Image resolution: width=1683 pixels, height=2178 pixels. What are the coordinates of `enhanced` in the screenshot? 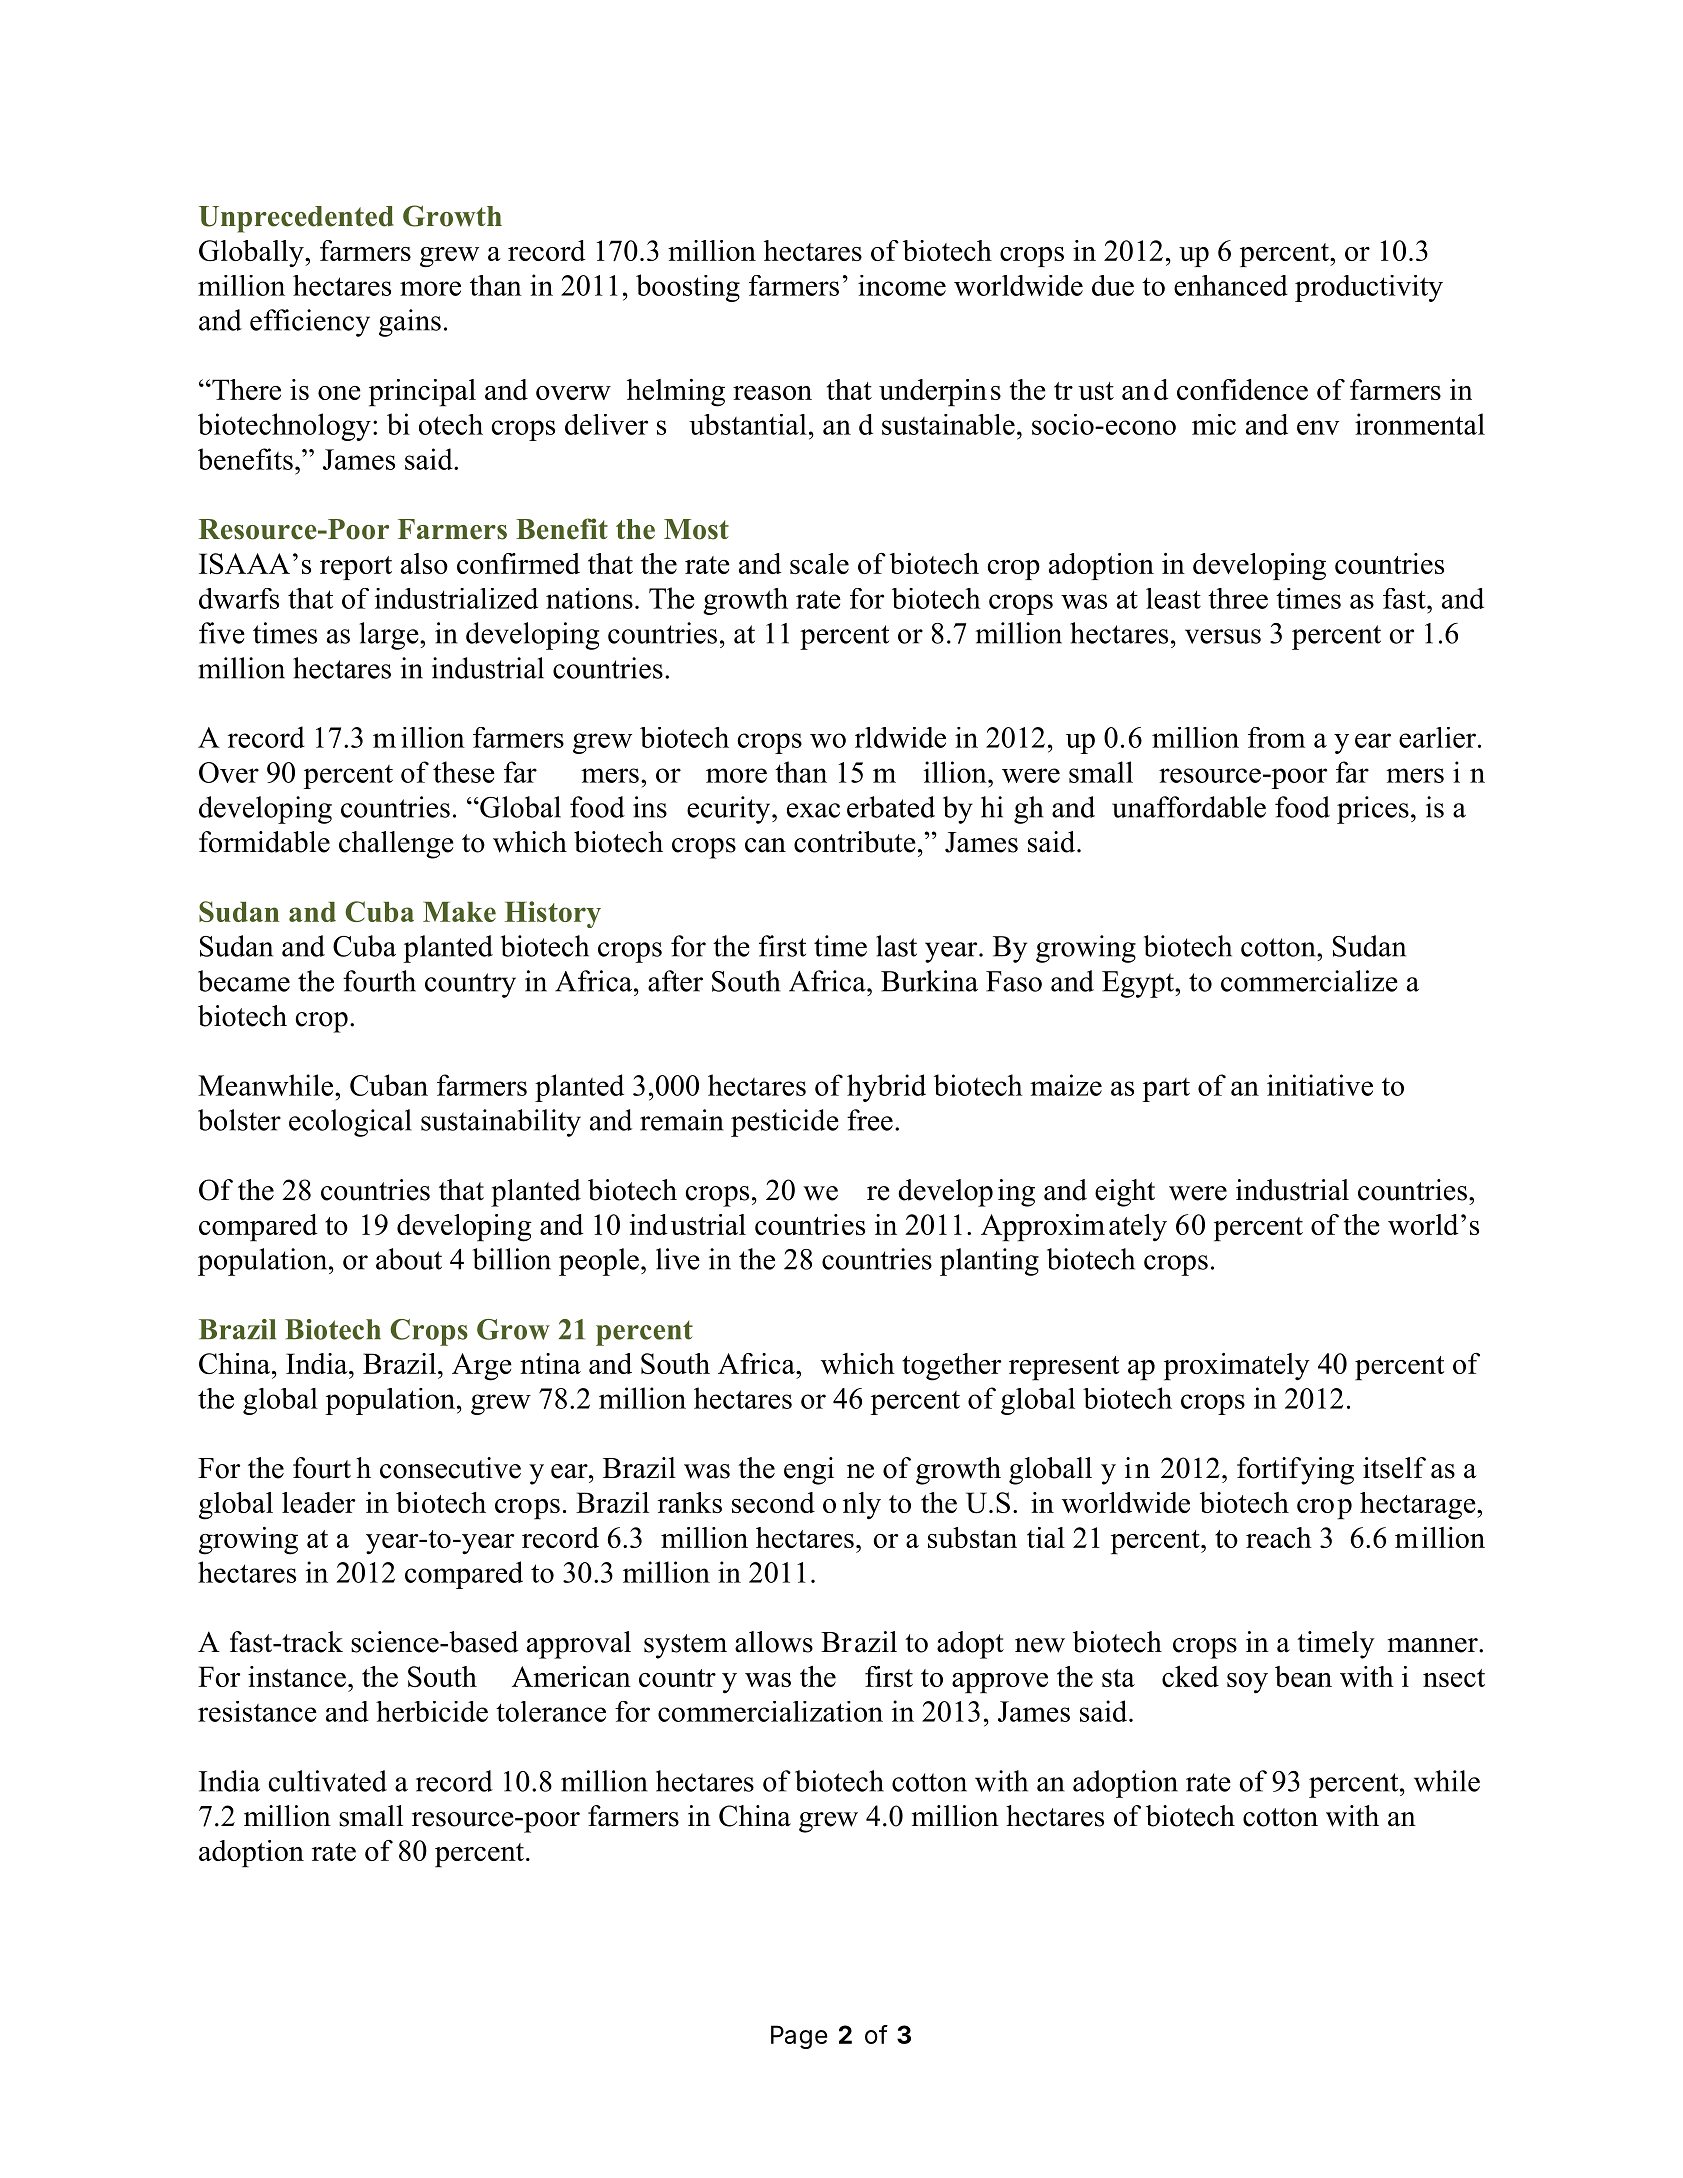 It's located at (1231, 285).
